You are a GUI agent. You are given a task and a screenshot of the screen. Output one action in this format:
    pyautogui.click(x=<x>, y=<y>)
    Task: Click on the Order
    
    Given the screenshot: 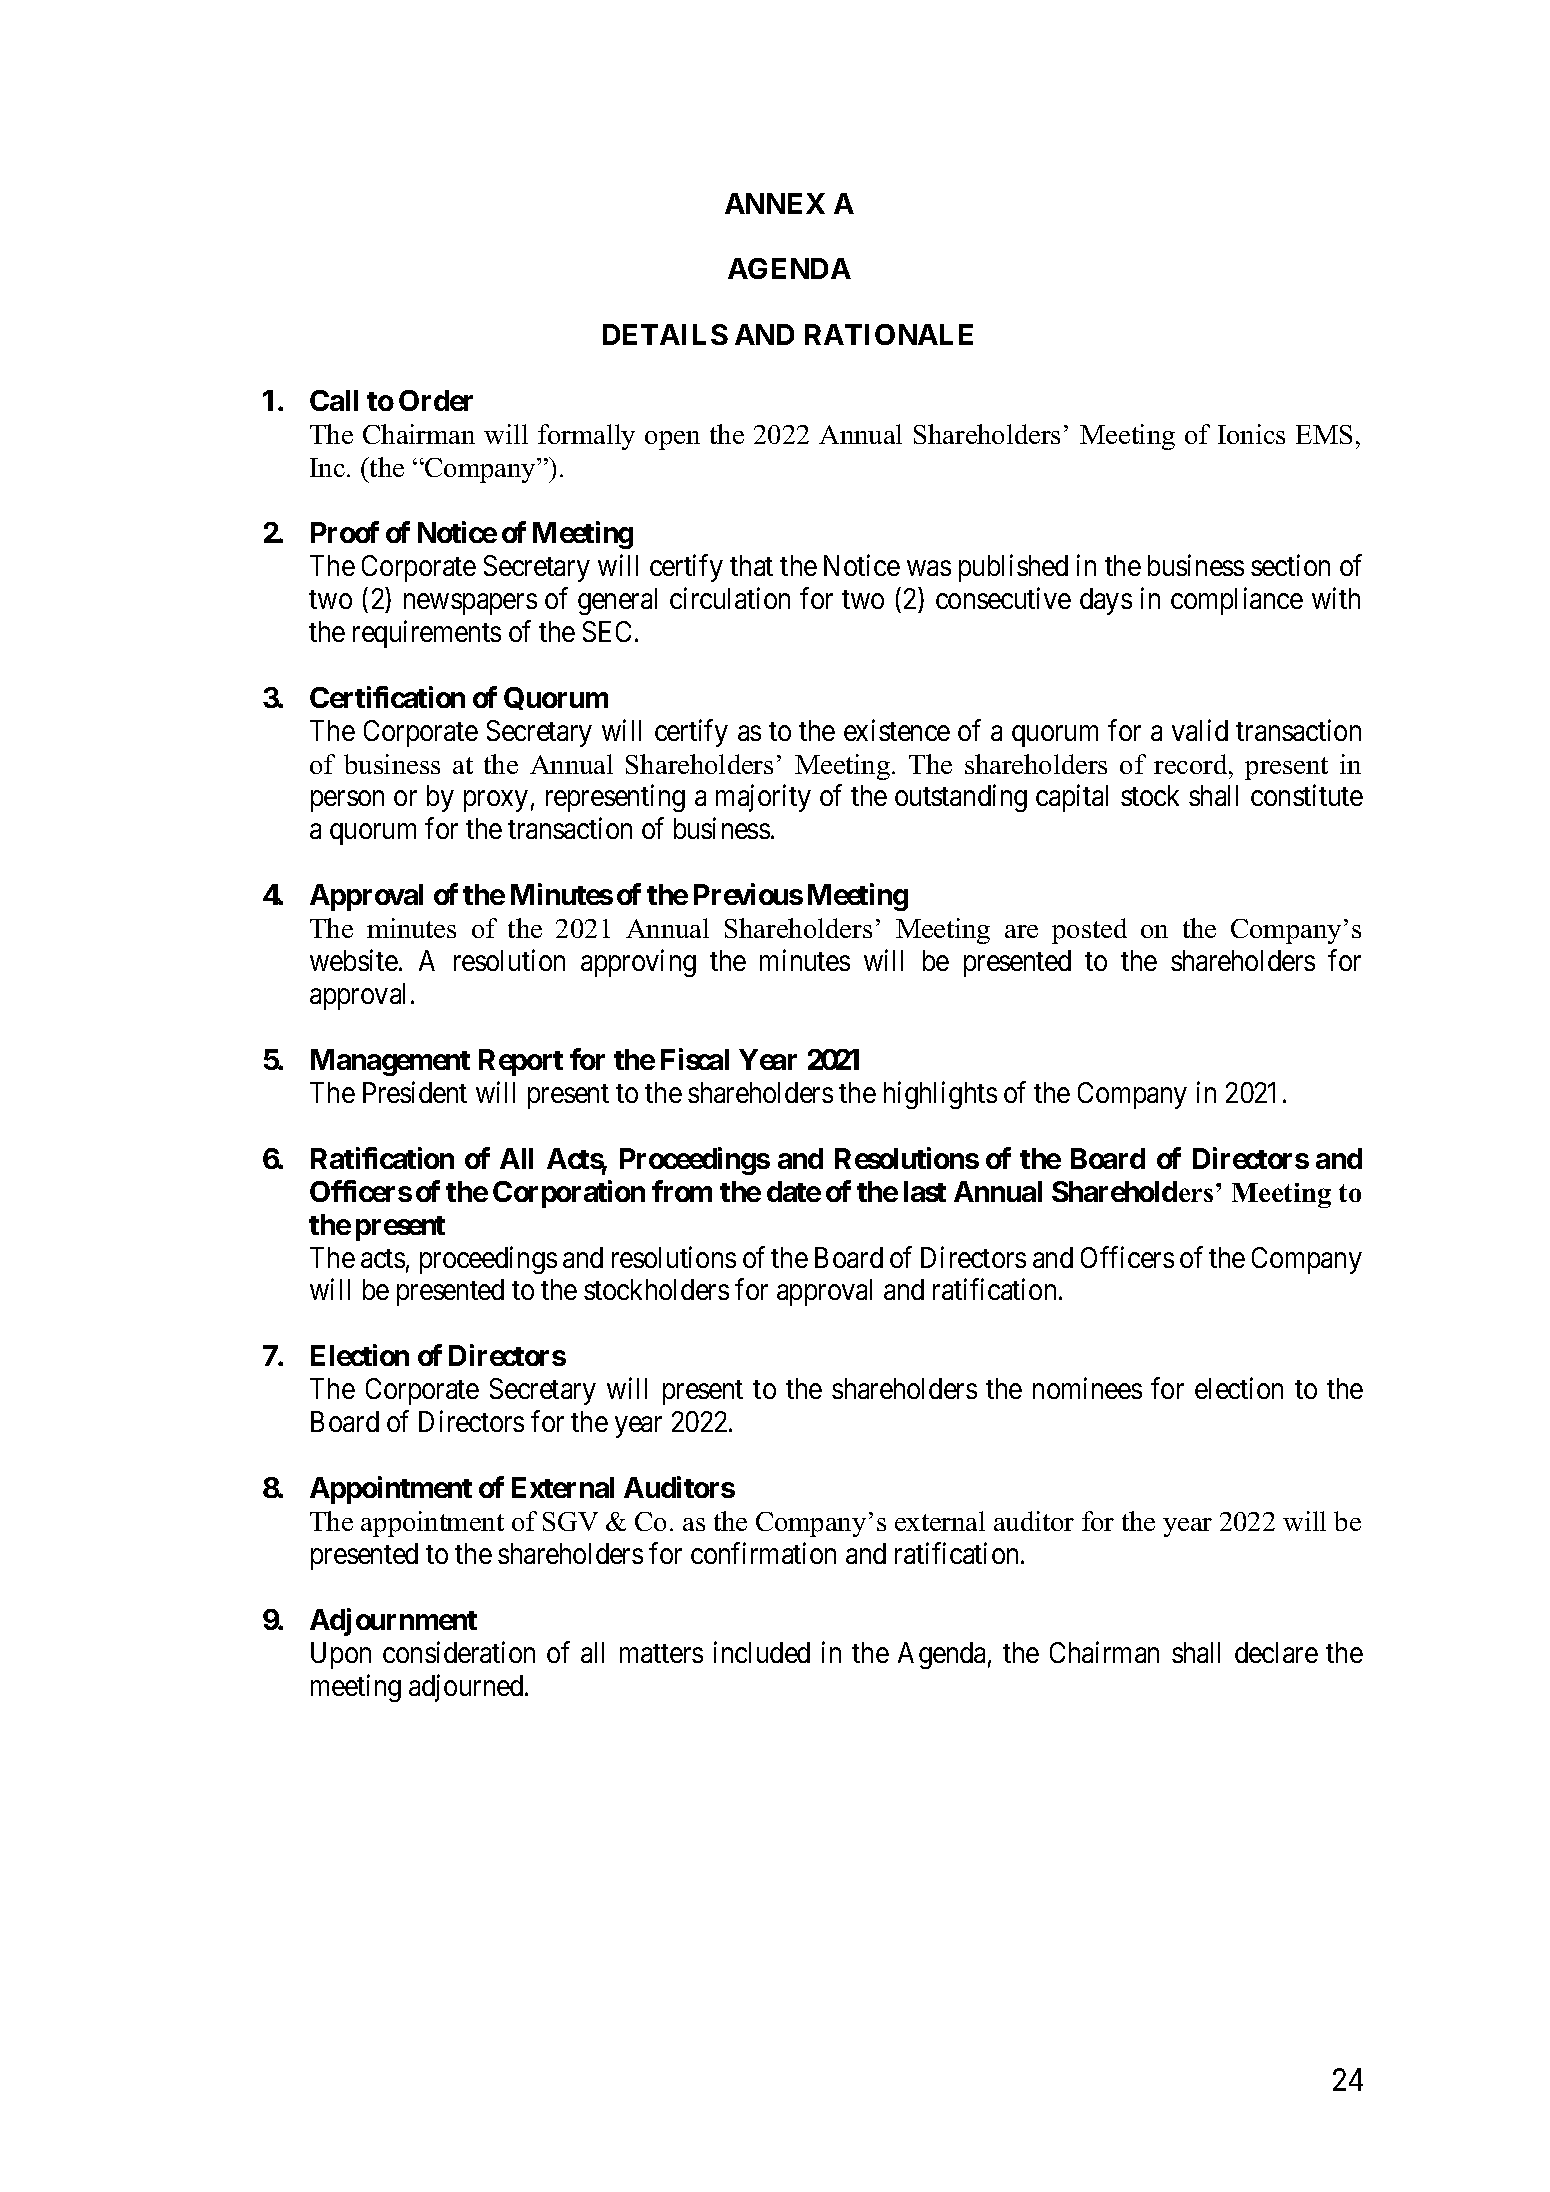 What is the action you would take?
    pyautogui.click(x=436, y=400)
